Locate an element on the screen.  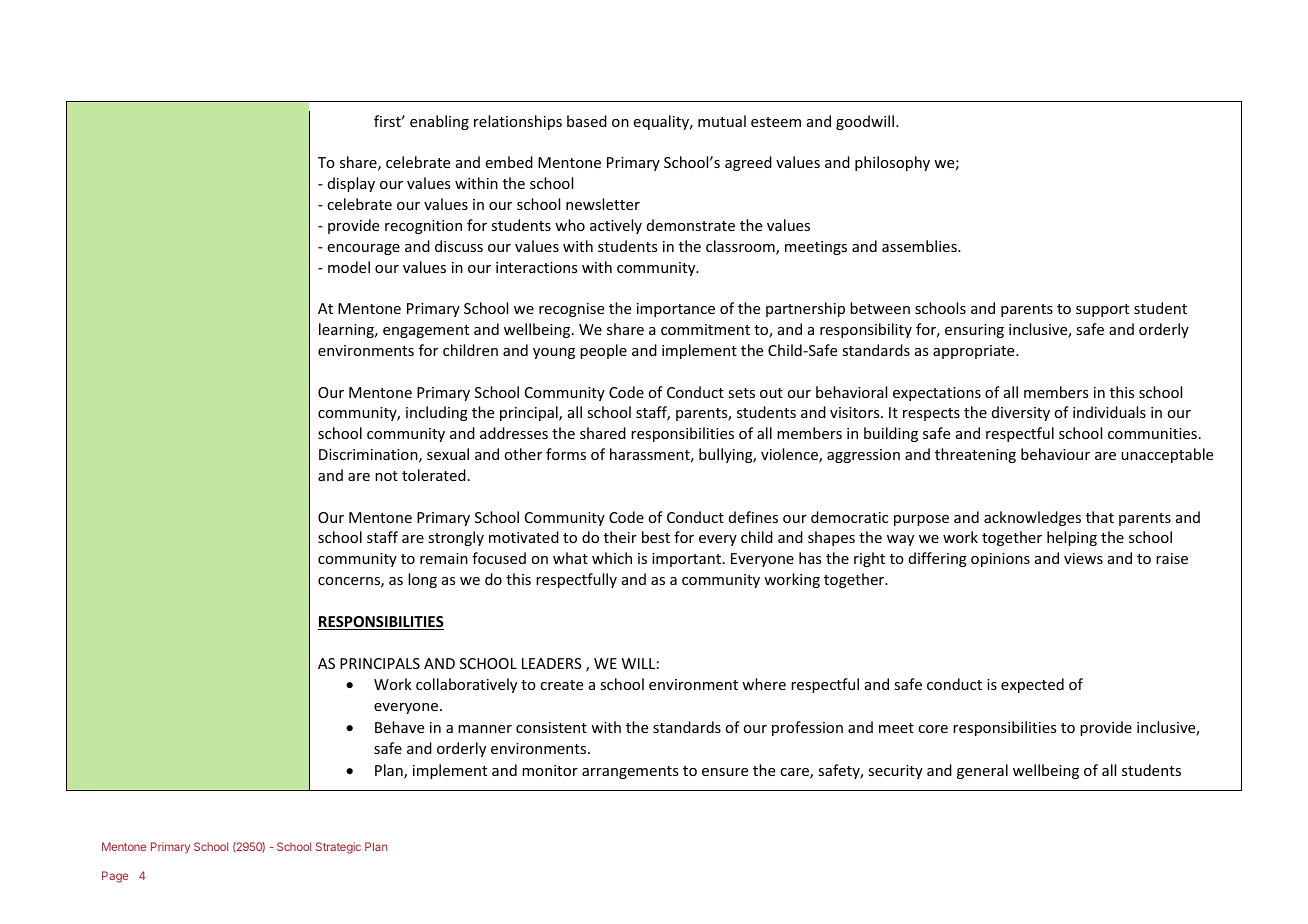
expected is located at coordinates (1032, 685).
